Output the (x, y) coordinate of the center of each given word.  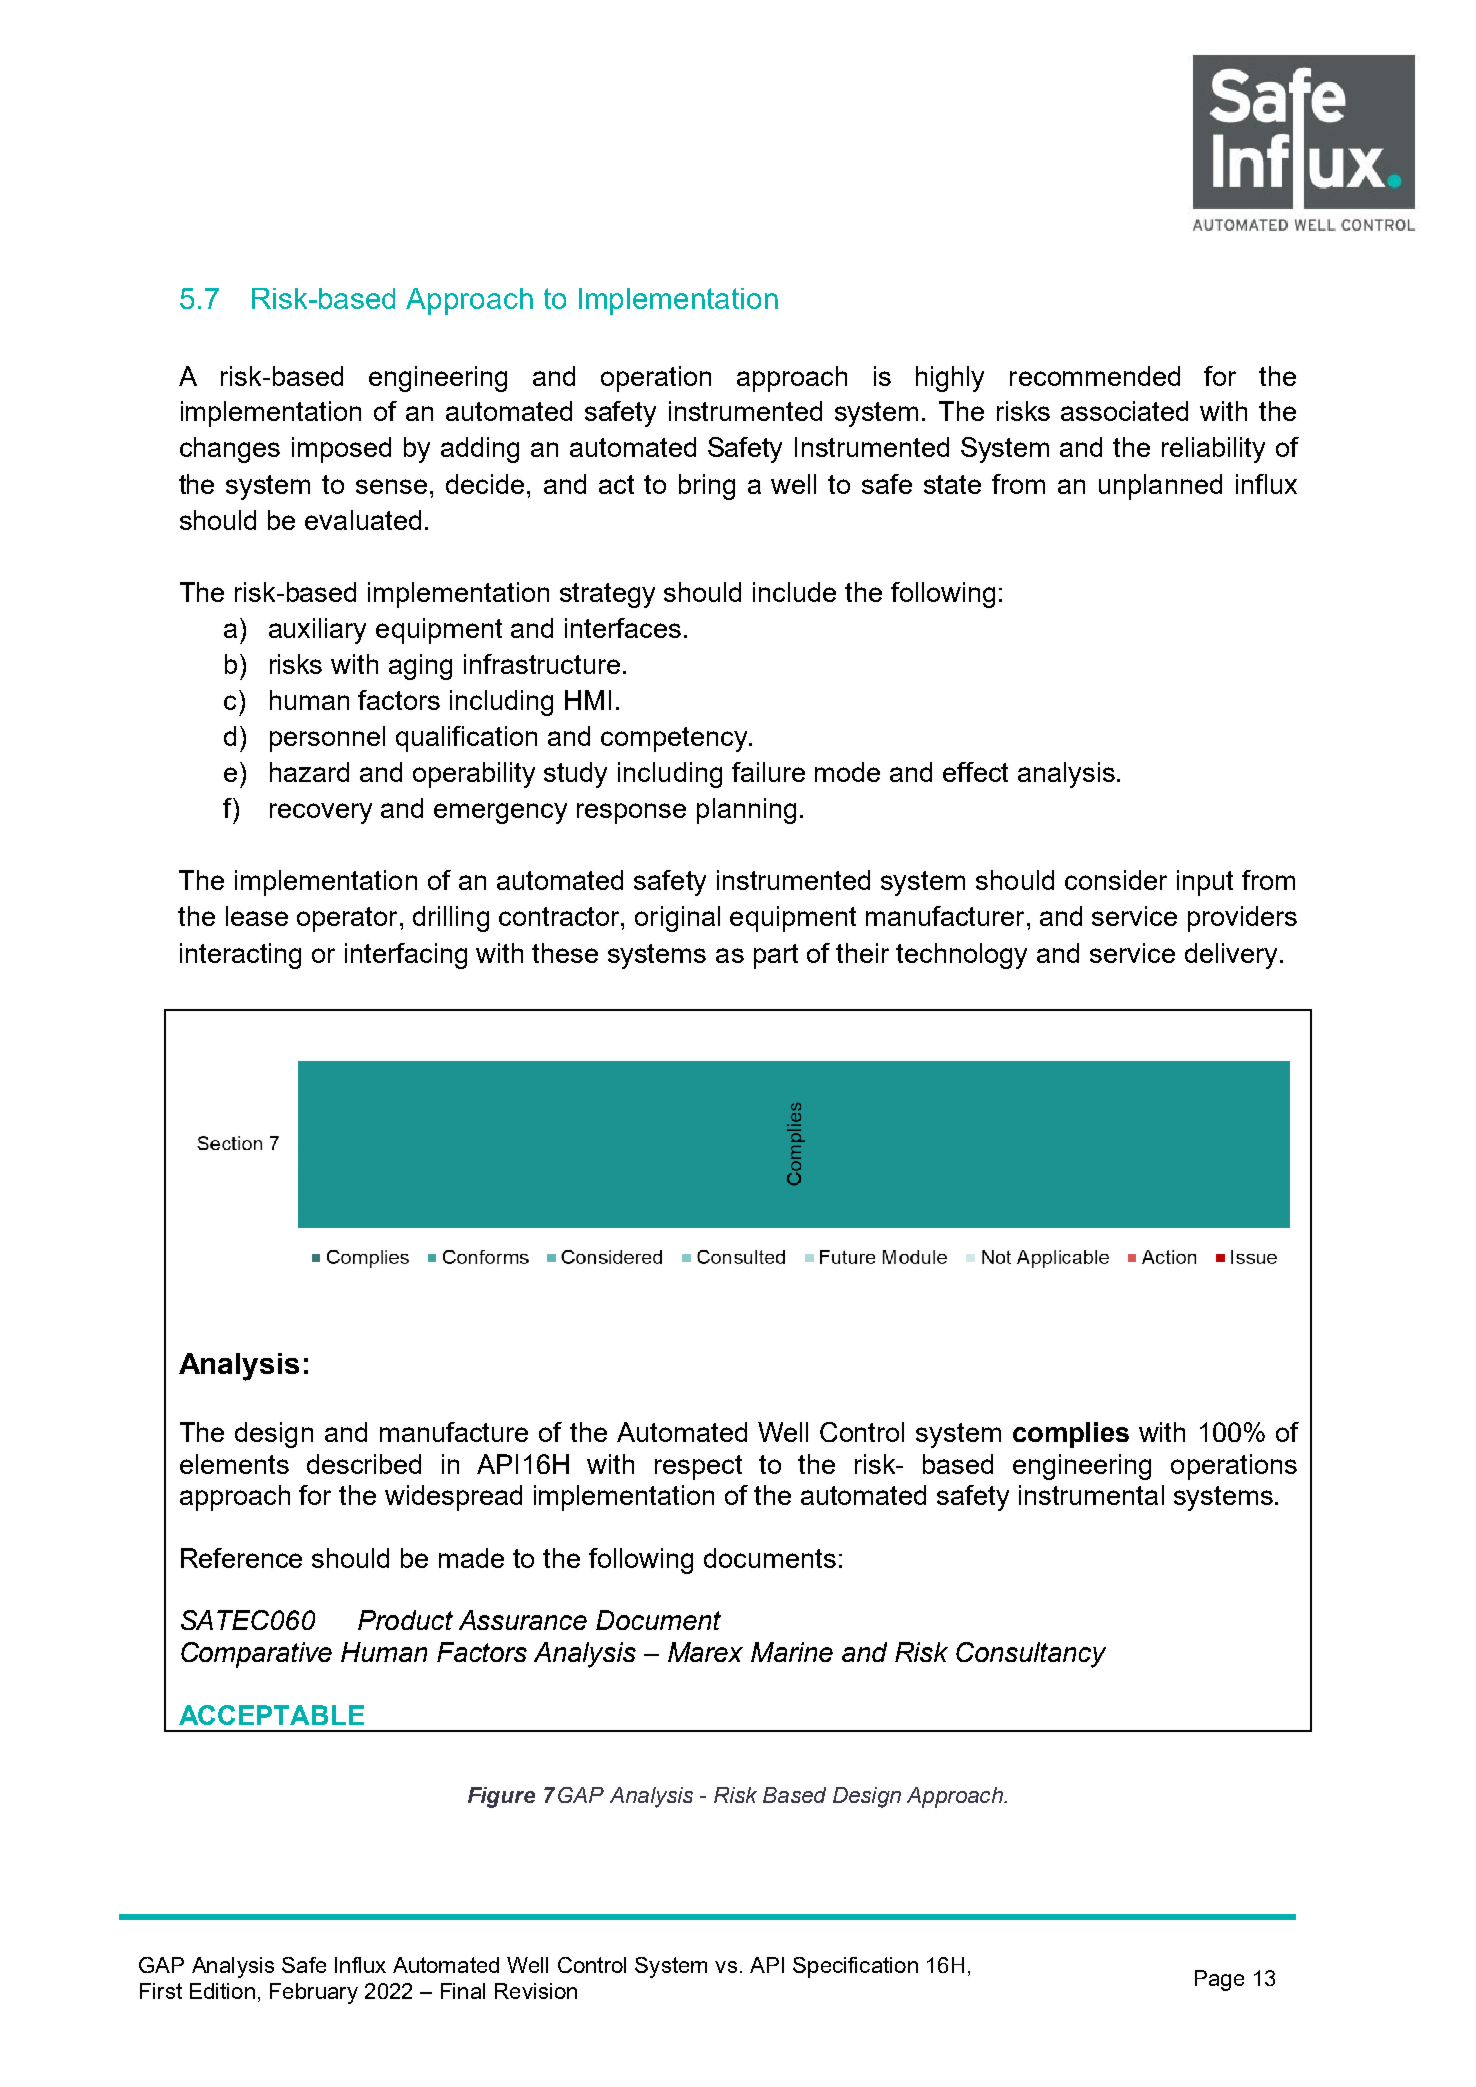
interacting (240, 956)
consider (1116, 880)
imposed (341, 450)
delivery (1231, 956)
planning (746, 811)
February (314, 1993)
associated (1124, 411)
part (776, 956)
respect (698, 1467)
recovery (321, 813)
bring (707, 487)
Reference (241, 1558)
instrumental (1091, 1495)
